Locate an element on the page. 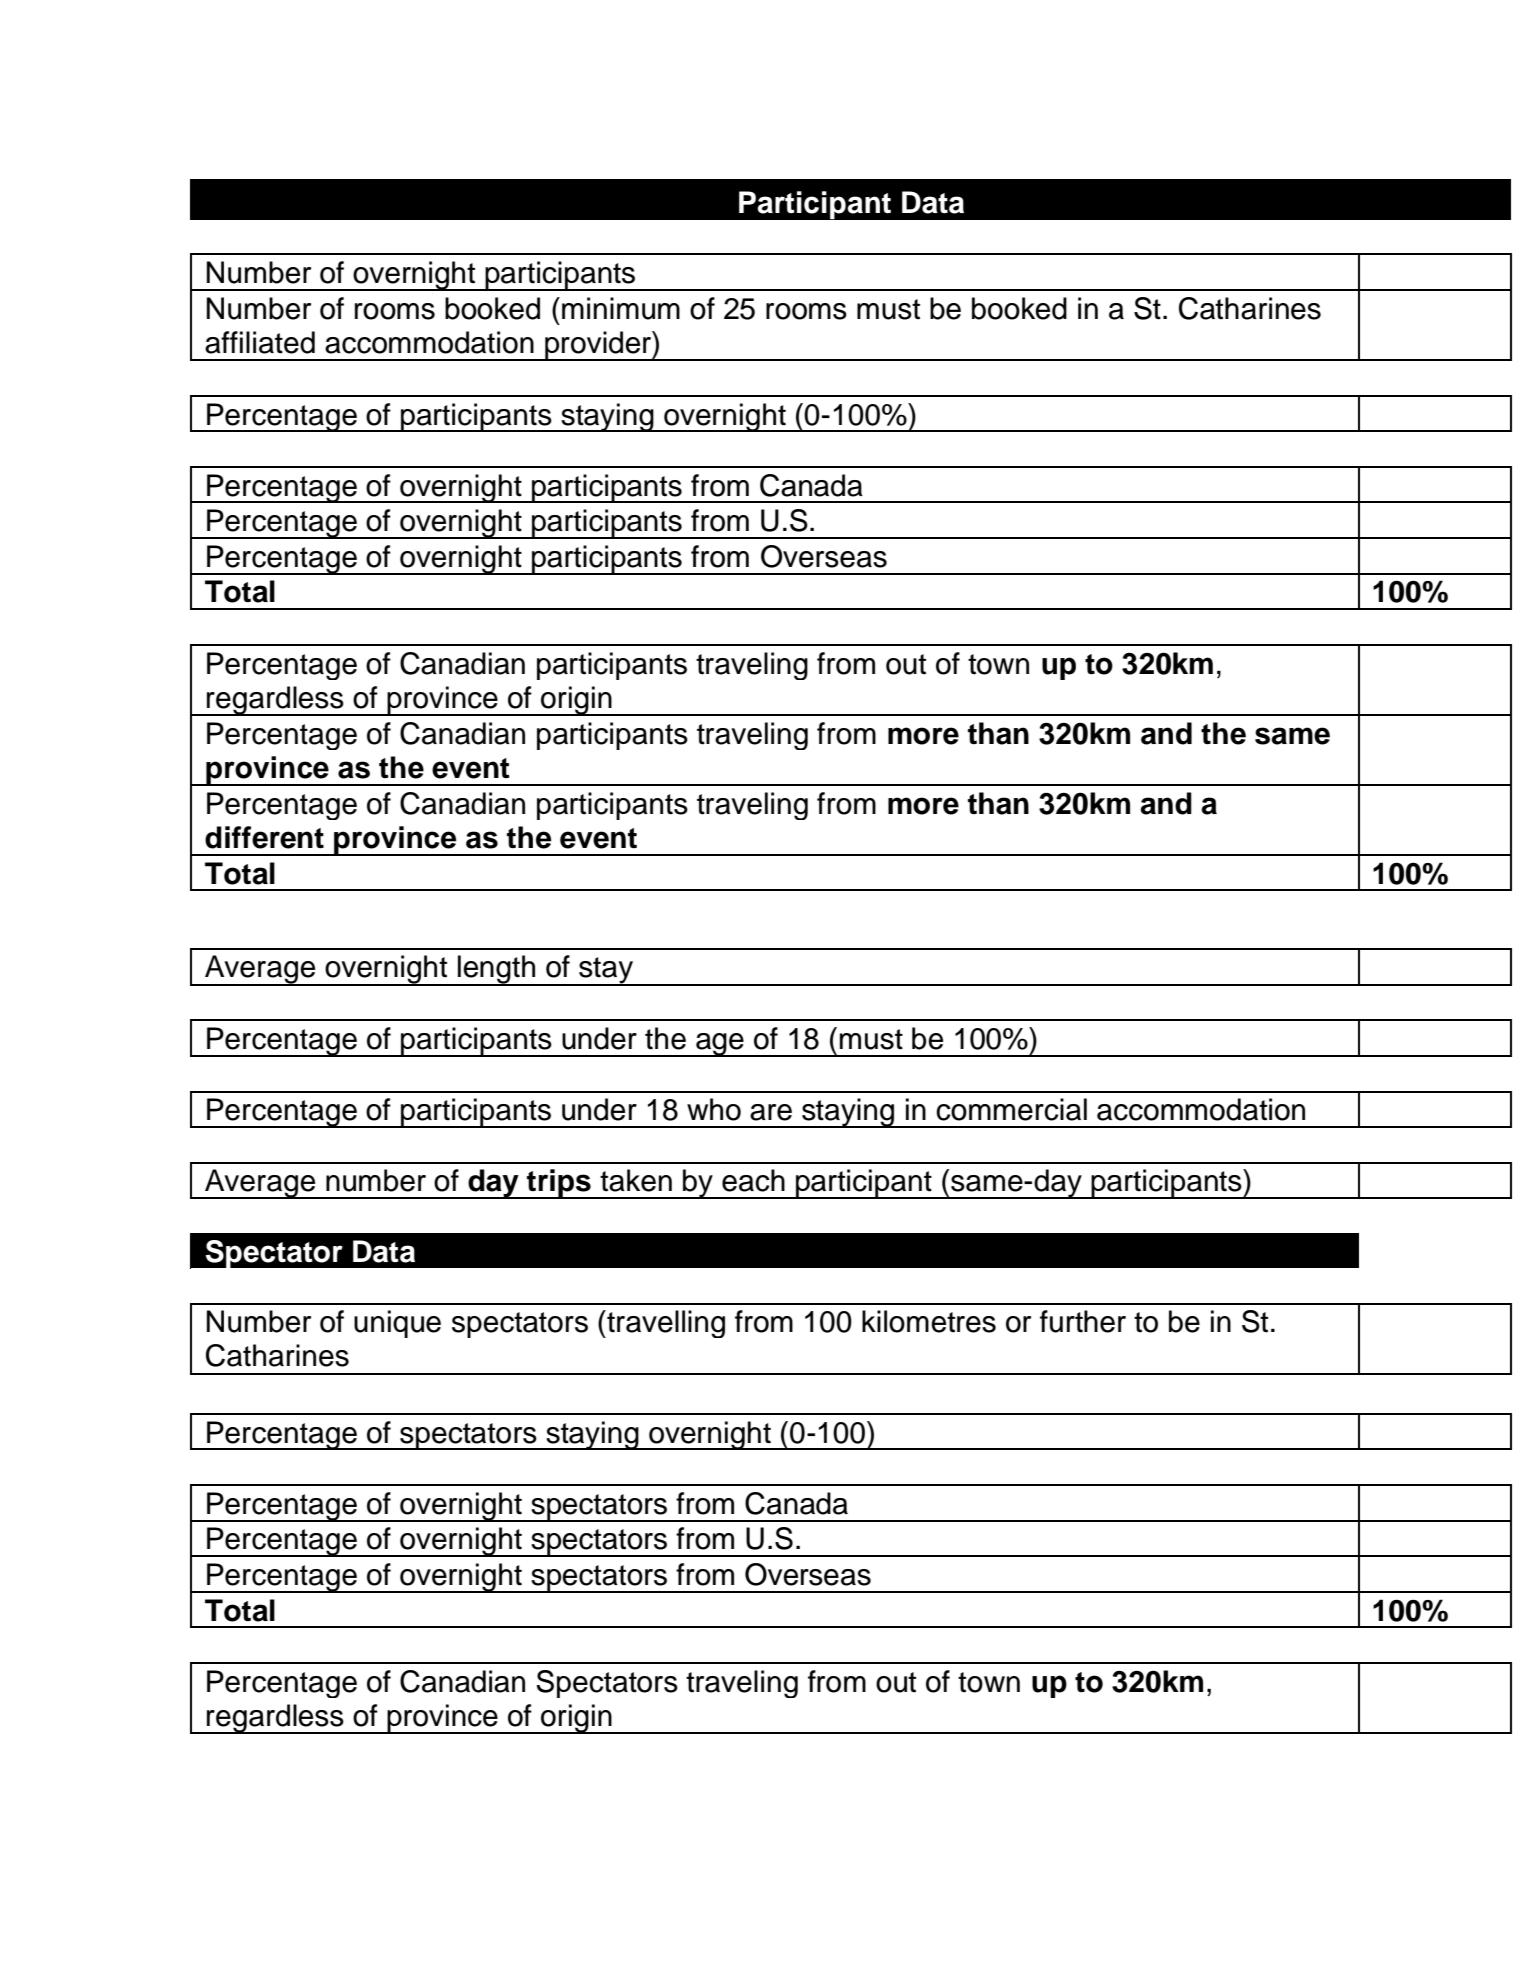 The height and width of the page is (1971, 1523). who is located at coordinates (714, 1109).
